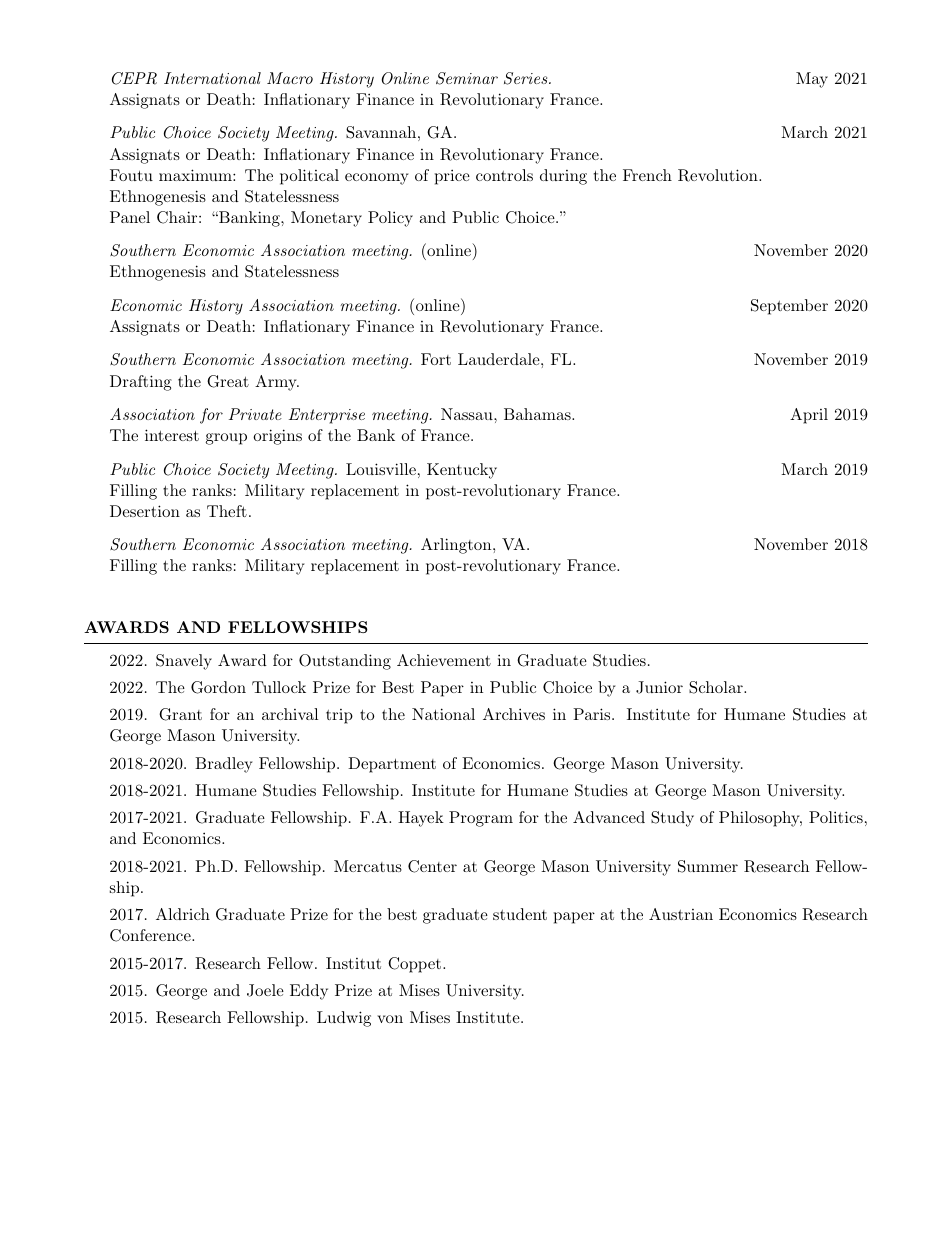 Image resolution: width=952 pixels, height=1233 pixels. What do you see at coordinates (457, 546) in the document?
I see `Arlington` at bounding box center [457, 546].
